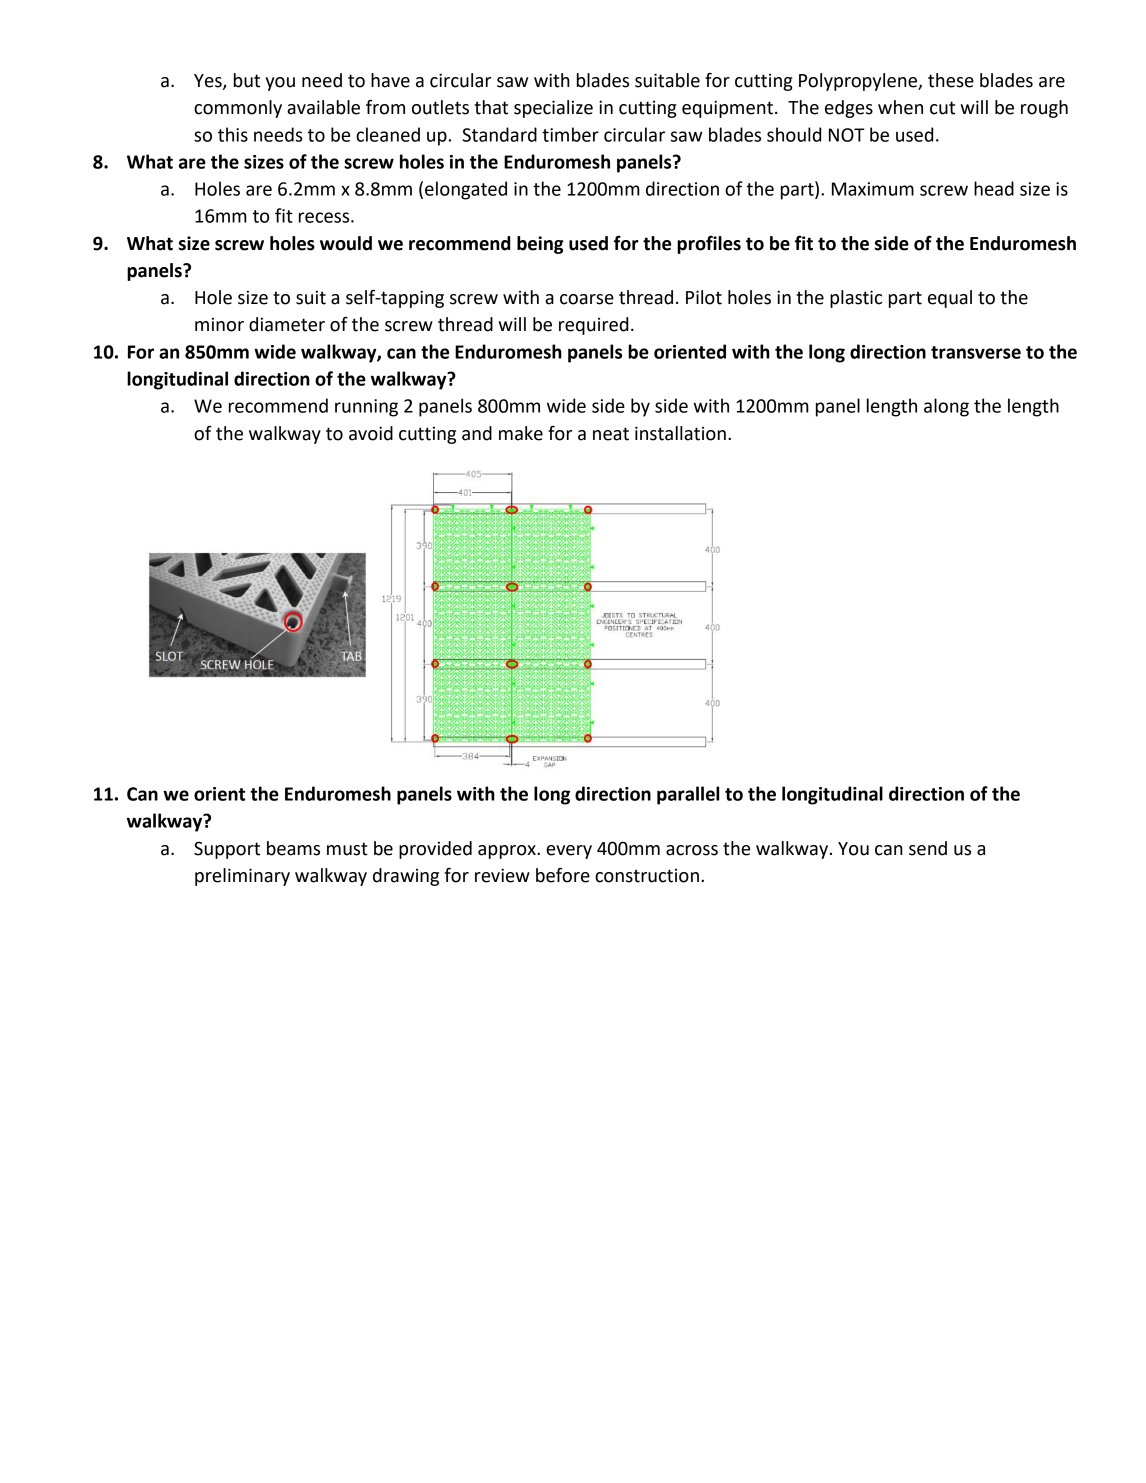 The height and width of the document is (1483, 1146). What do you see at coordinates (611, 434) in the document?
I see `neat` at bounding box center [611, 434].
